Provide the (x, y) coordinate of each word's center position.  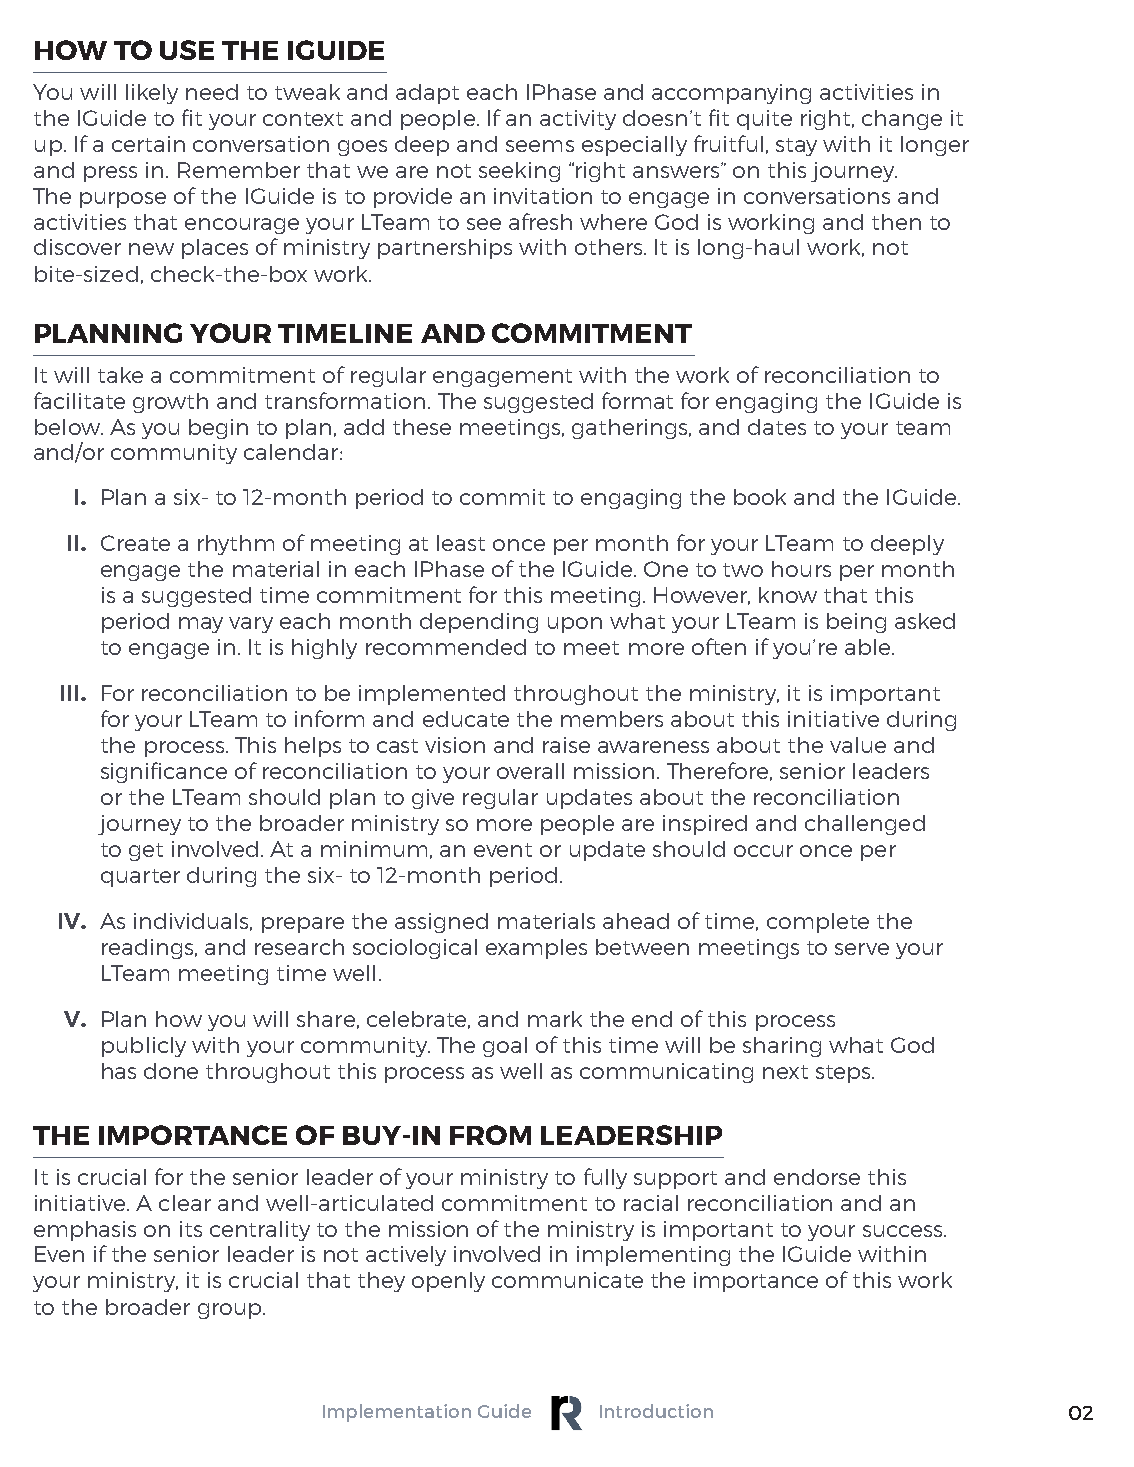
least (461, 543)
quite (764, 120)
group (231, 1311)
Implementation (397, 1413)
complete (818, 923)
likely (152, 94)
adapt (427, 94)
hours (801, 569)
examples (536, 949)
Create (135, 543)
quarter (140, 878)
